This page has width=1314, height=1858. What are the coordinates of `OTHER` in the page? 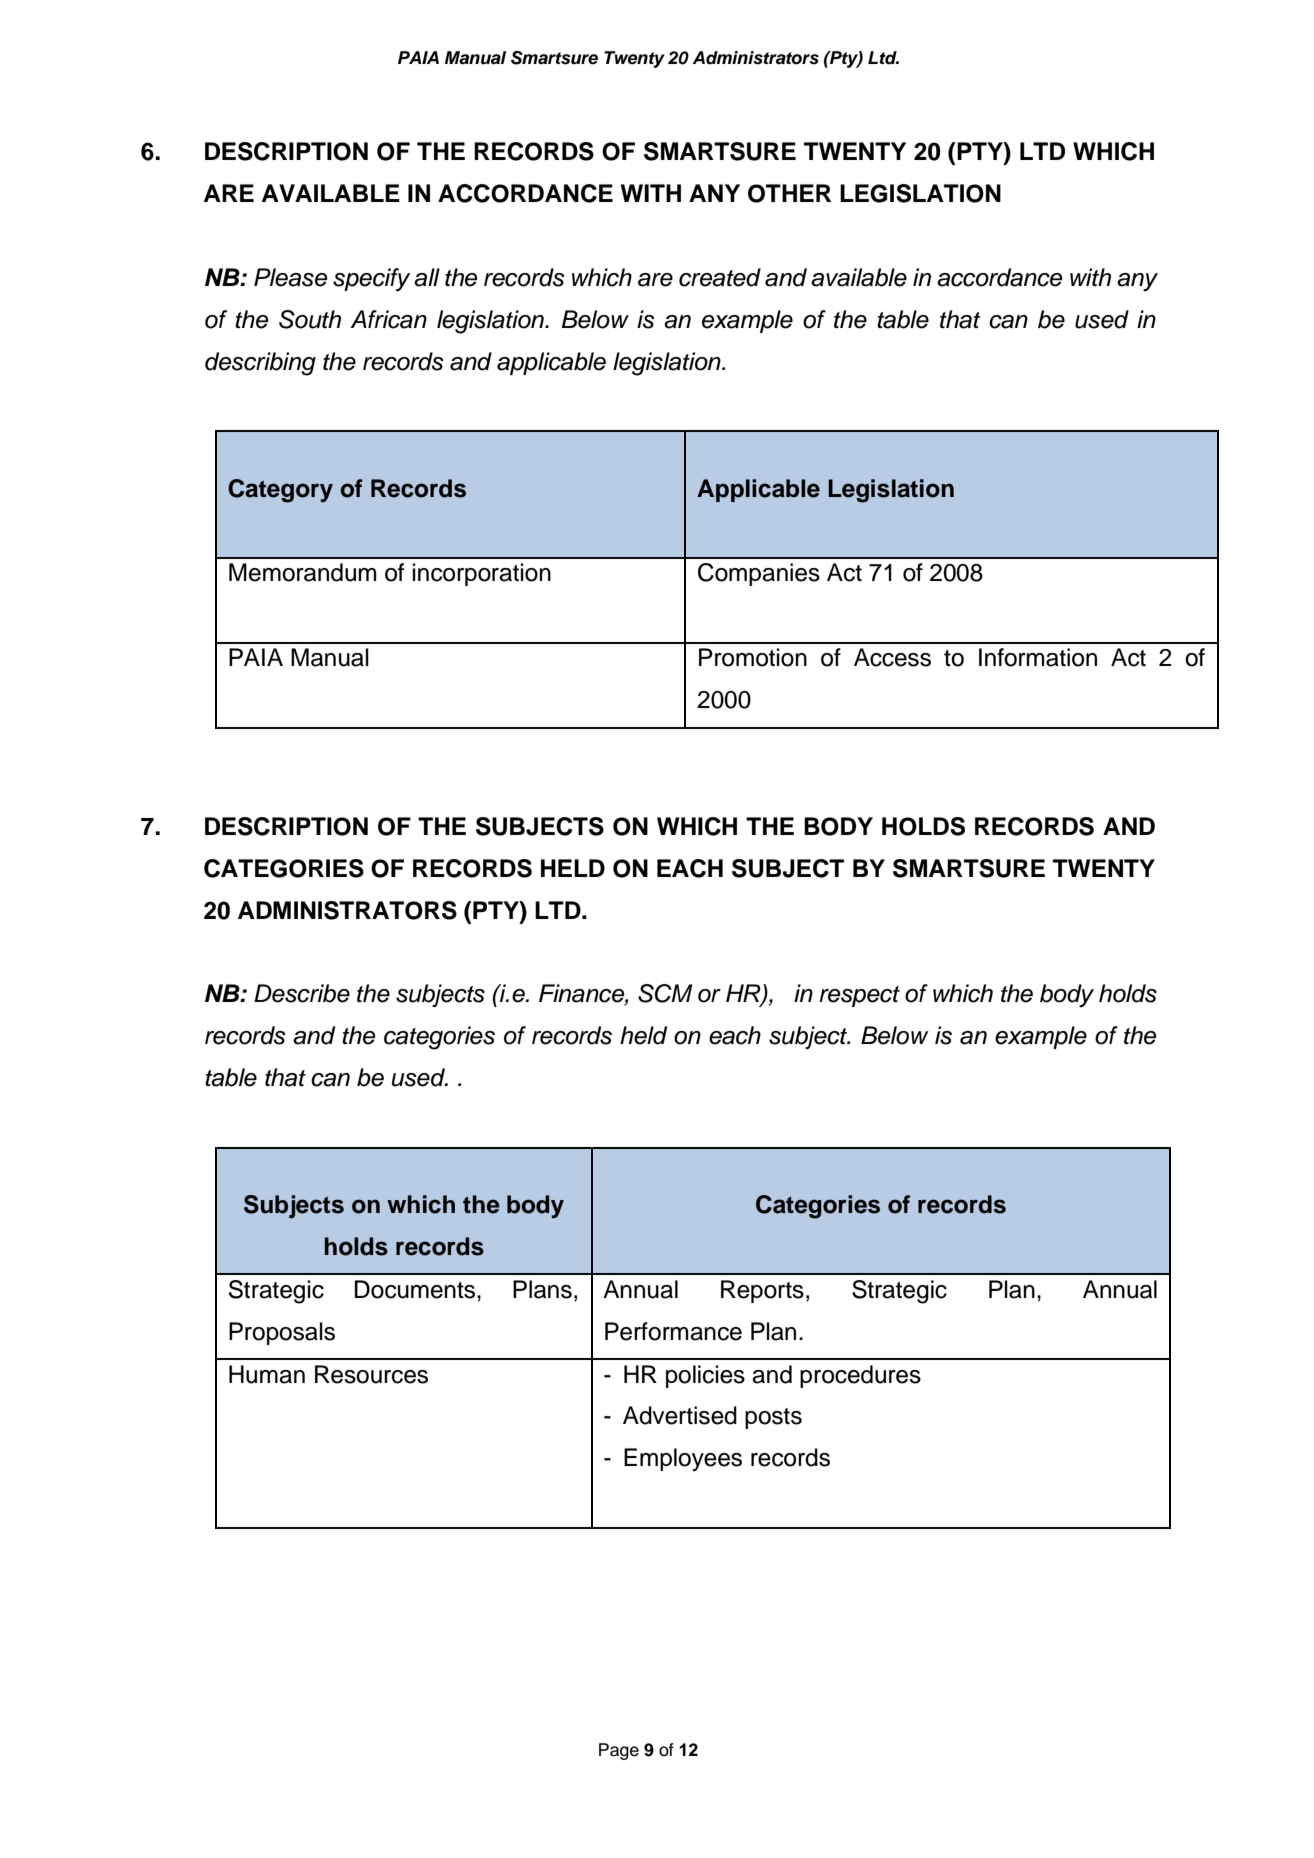 It's located at (789, 193).
